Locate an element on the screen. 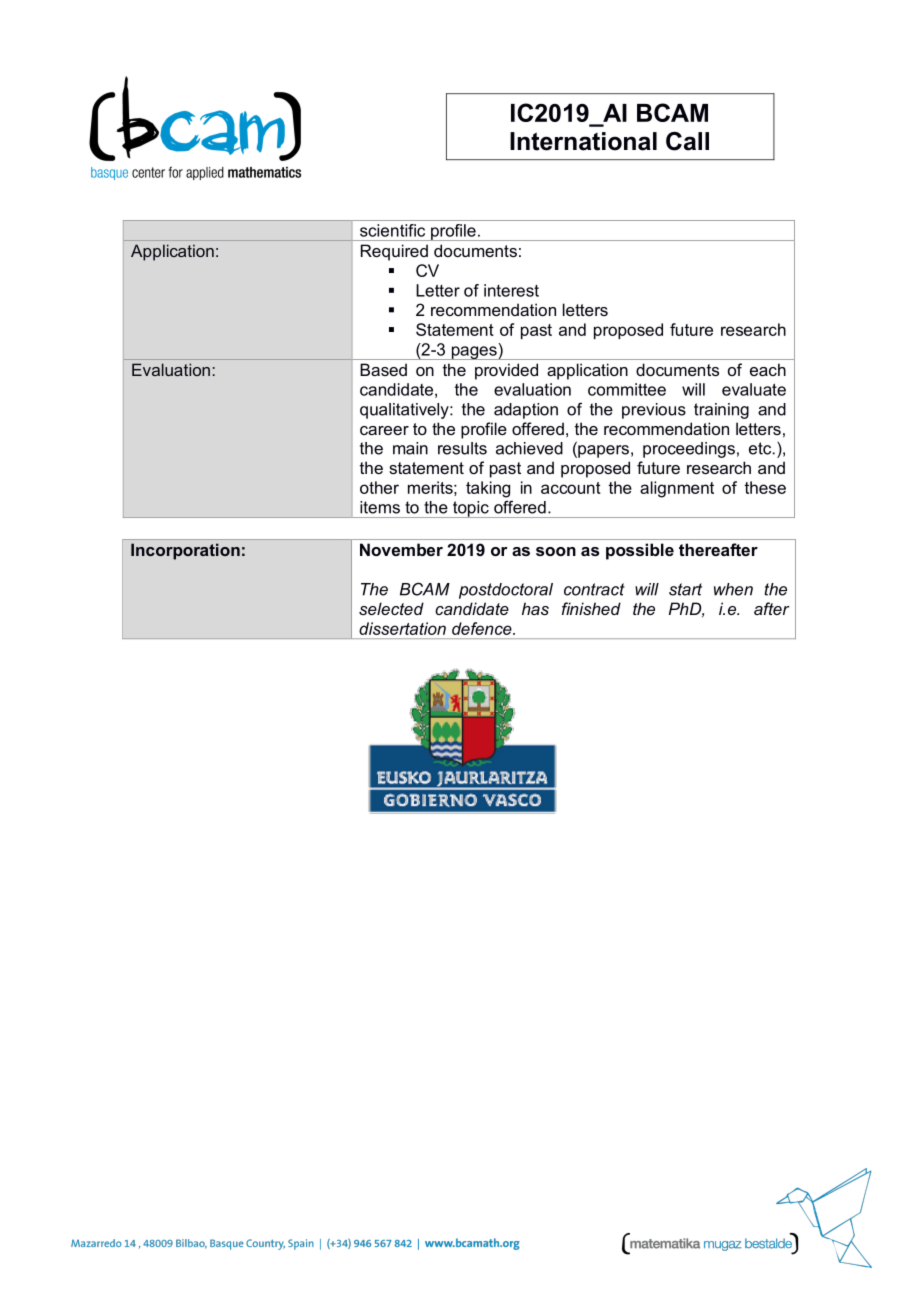  pages is located at coordinates (474, 353).
